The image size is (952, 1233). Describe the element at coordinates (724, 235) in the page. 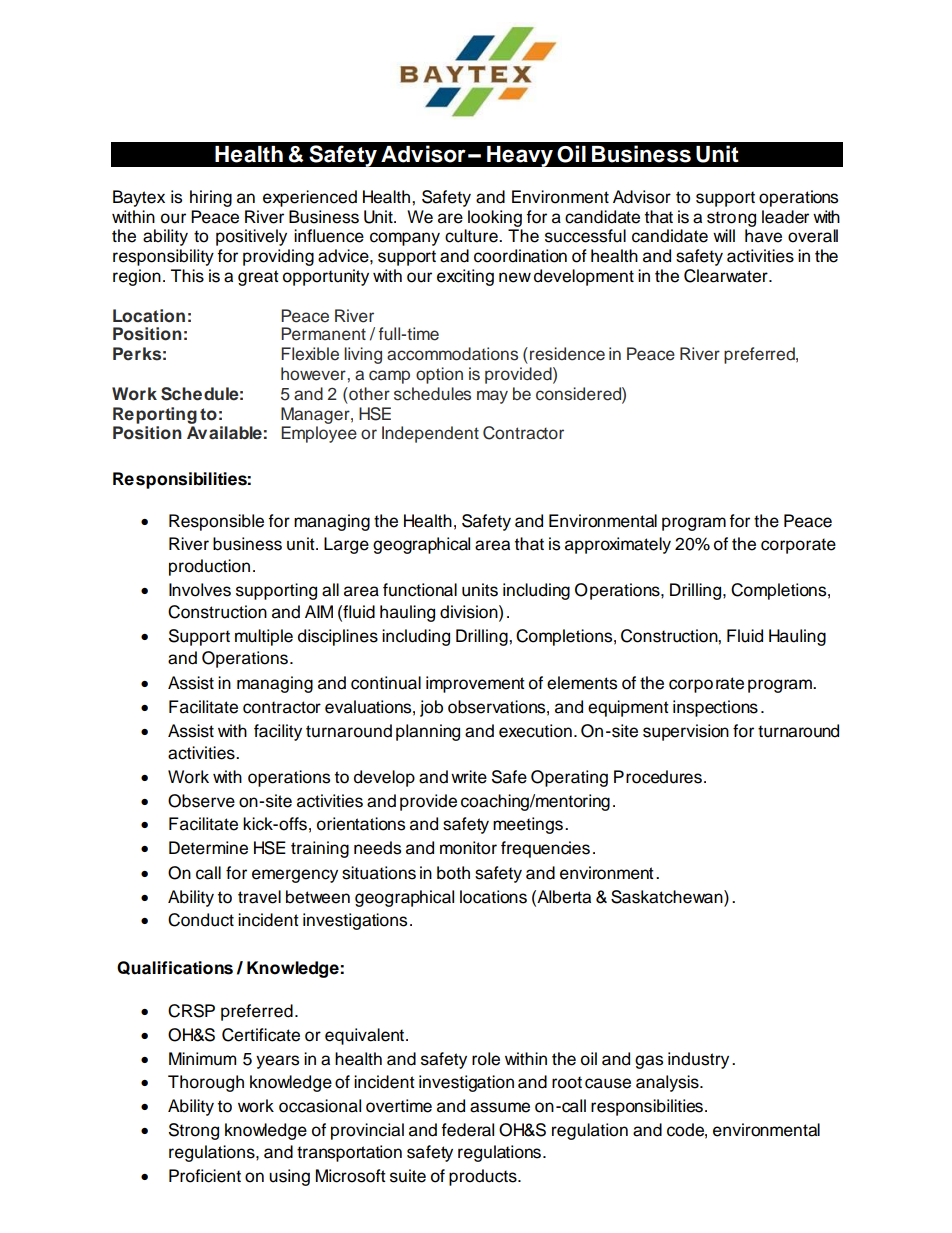

I see `will` at that location.
